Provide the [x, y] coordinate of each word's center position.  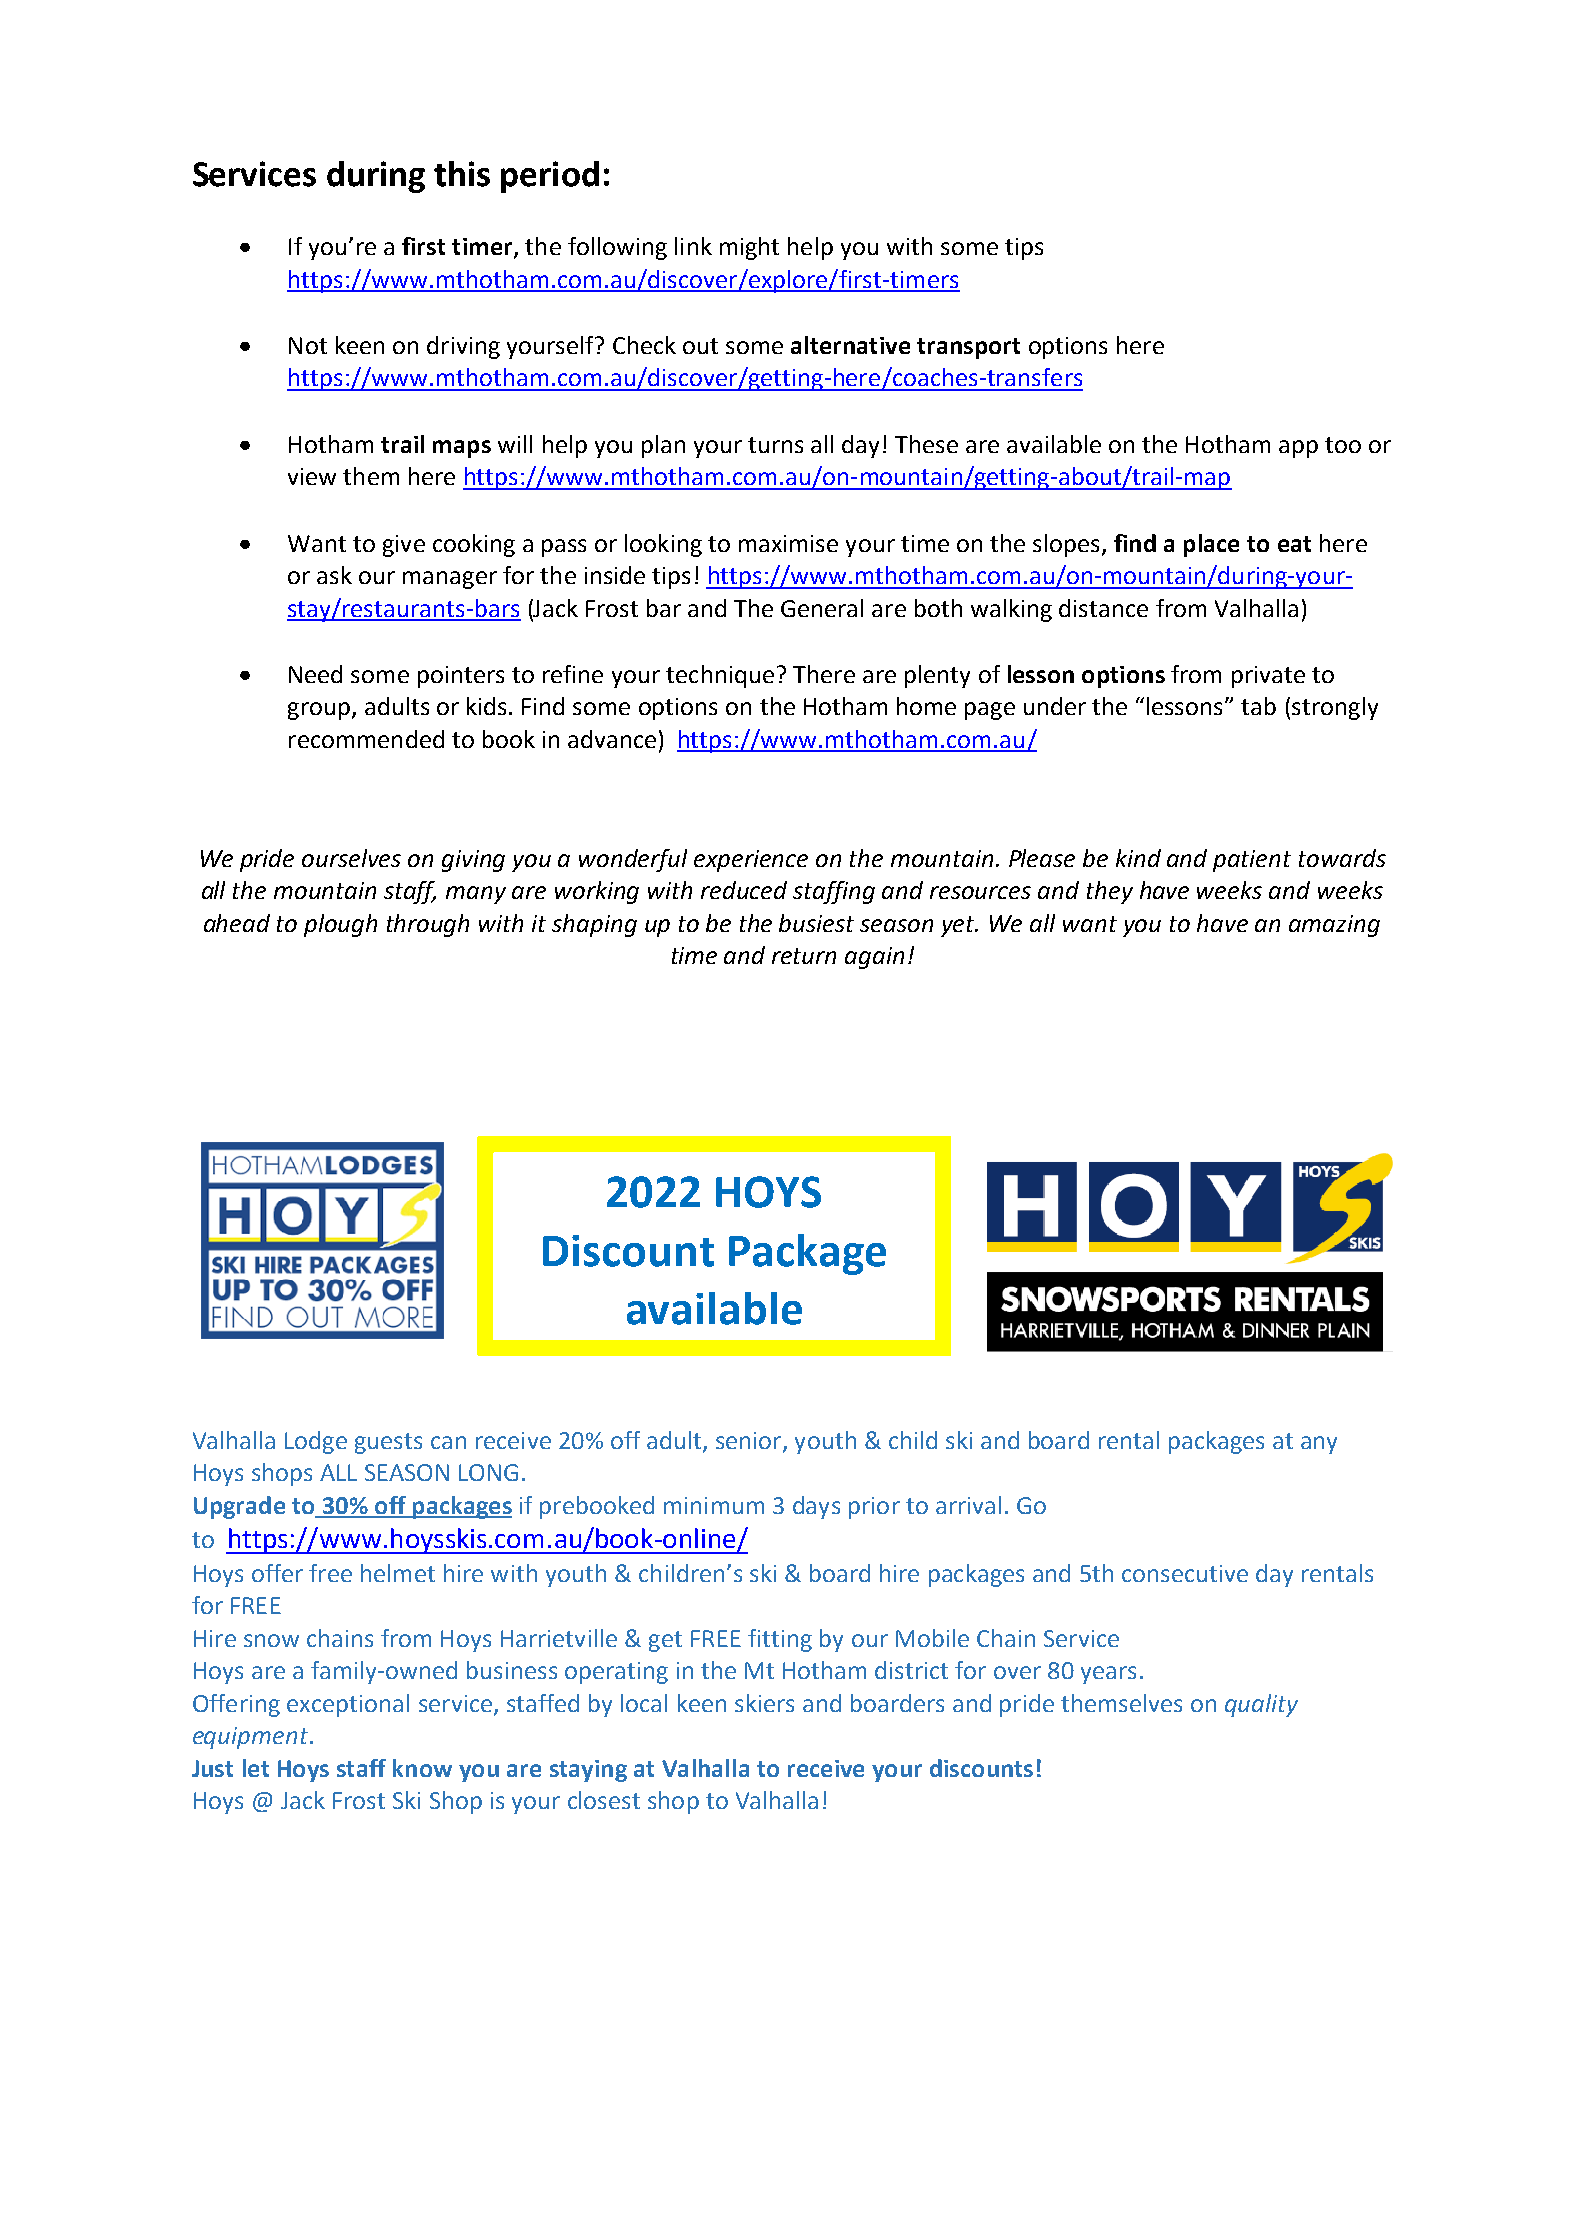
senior [750, 1442]
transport [968, 348]
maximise [788, 543]
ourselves [351, 858]
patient [1252, 861]
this [462, 174]
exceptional [348, 1705]
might [749, 248]
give [404, 546]
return [804, 956]
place [1211, 545]
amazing [1334, 926]
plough [340, 925]
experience [751, 861]
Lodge [316, 1442]
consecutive [1185, 1573]
